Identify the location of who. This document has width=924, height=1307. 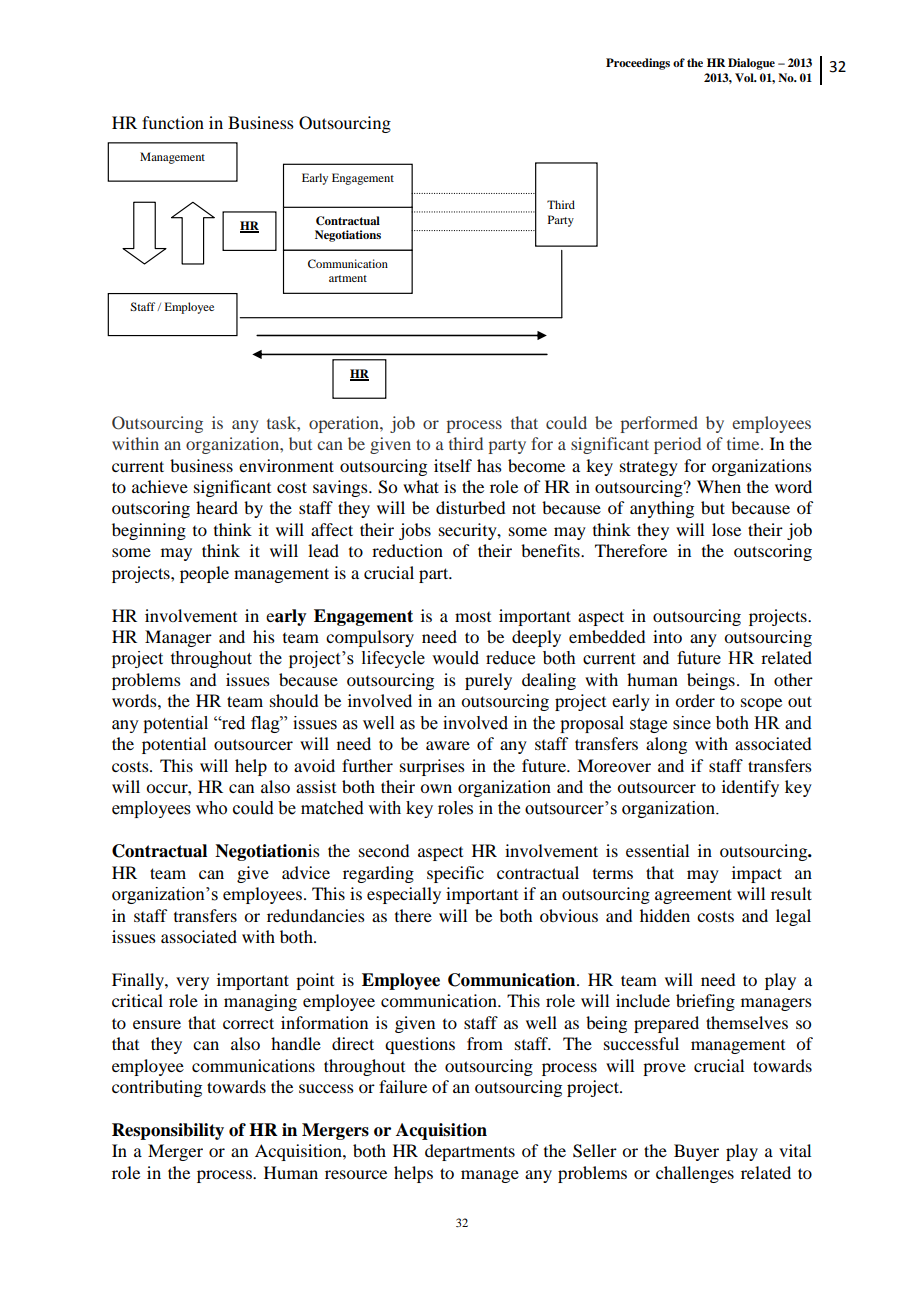
(211, 808).
